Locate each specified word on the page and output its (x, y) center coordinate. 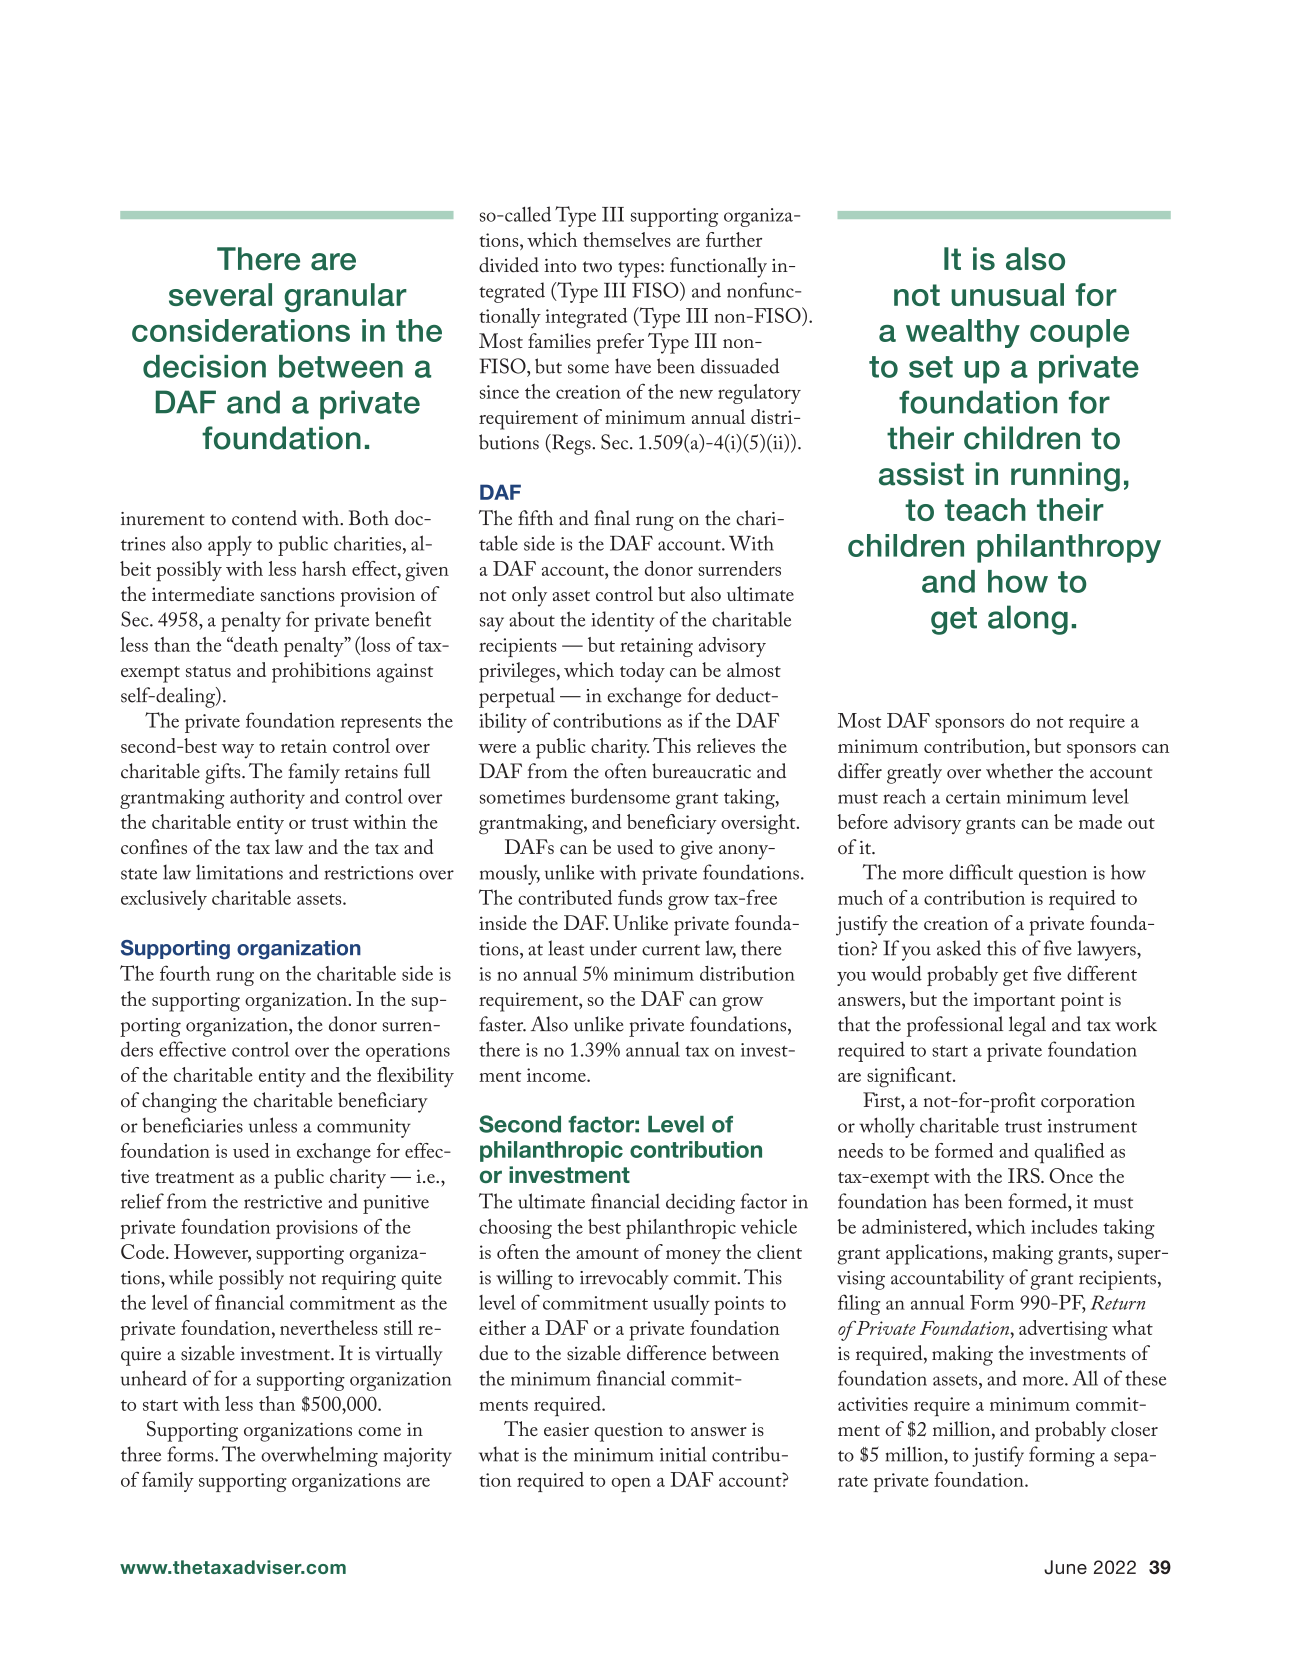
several (220, 294)
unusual (1007, 294)
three (141, 1454)
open (631, 1485)
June (1065, 1567)
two (597, 267)
